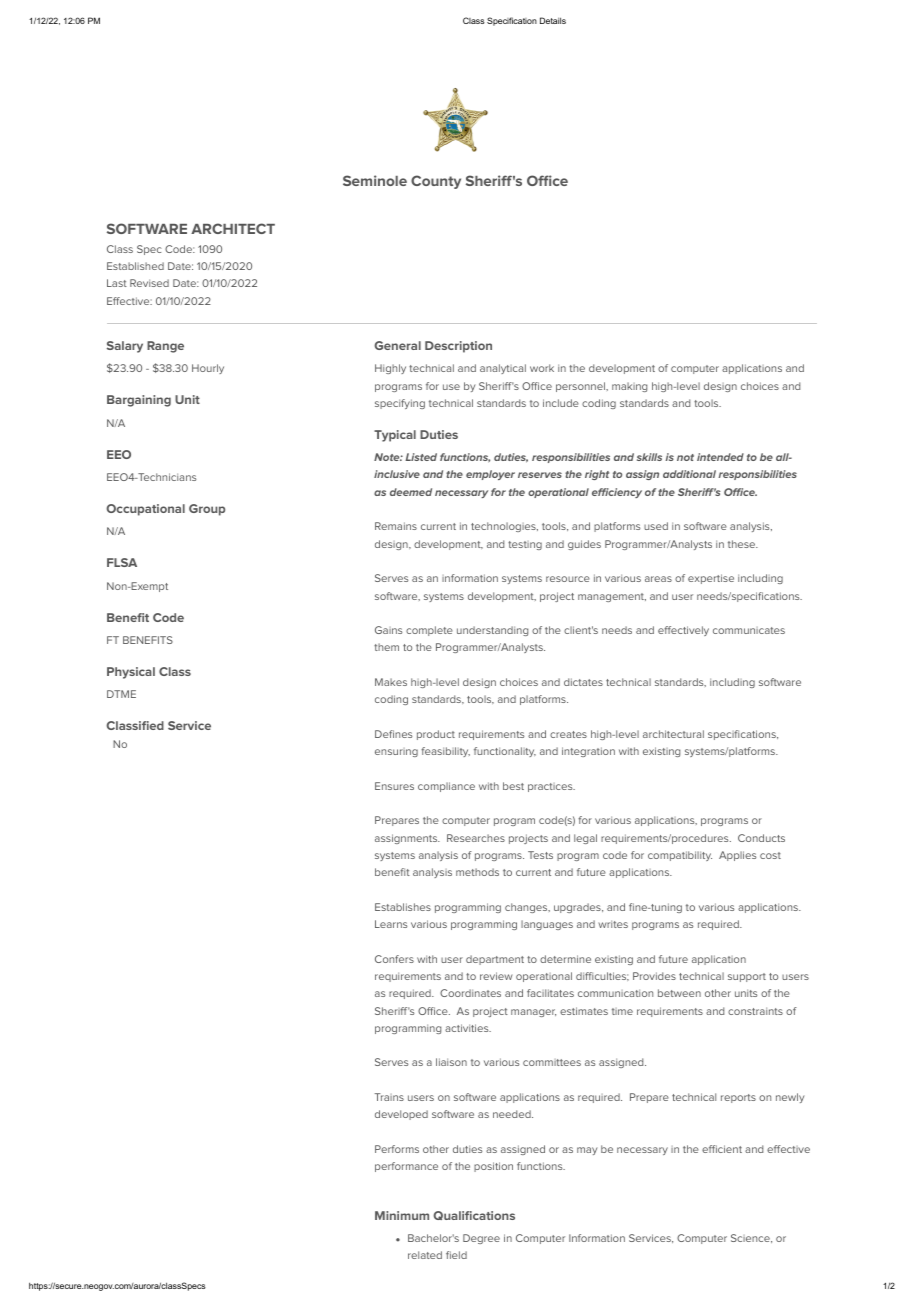  I want to click on communicates, so click(749, 630).
